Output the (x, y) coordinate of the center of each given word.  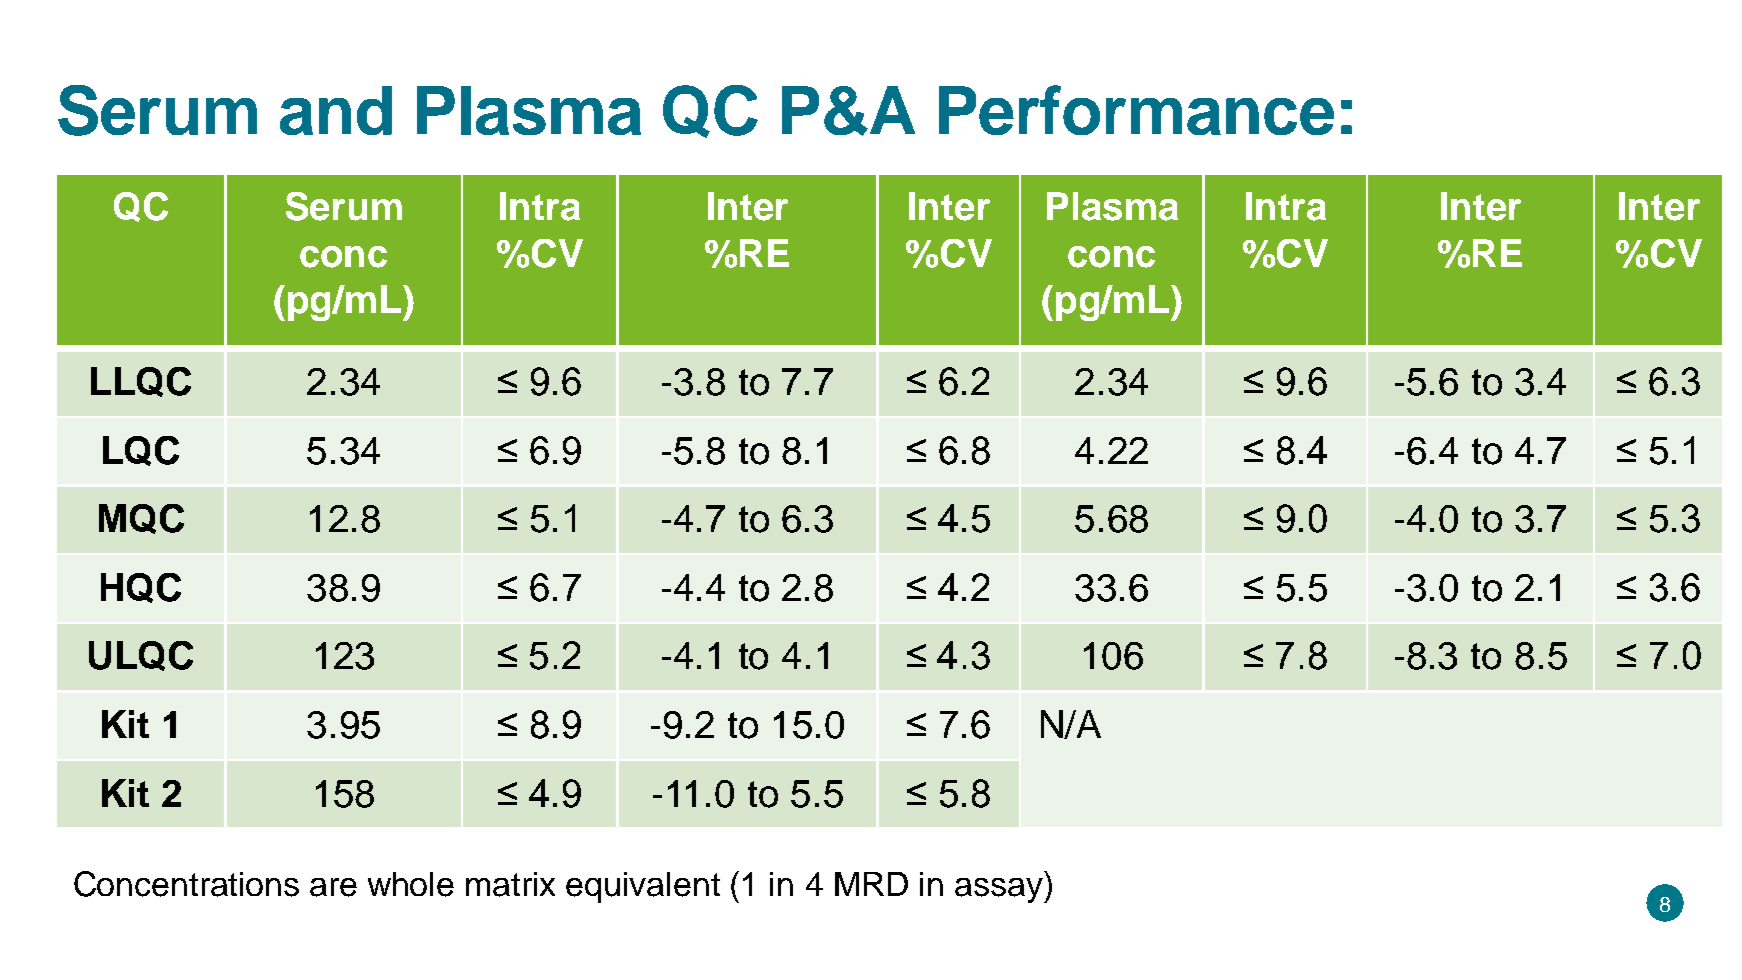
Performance (1136, 110)
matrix (510, 884)
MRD (871, 884)
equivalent (643, 887)
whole (411, 884)
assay (1000, 890)
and (336, 110)
